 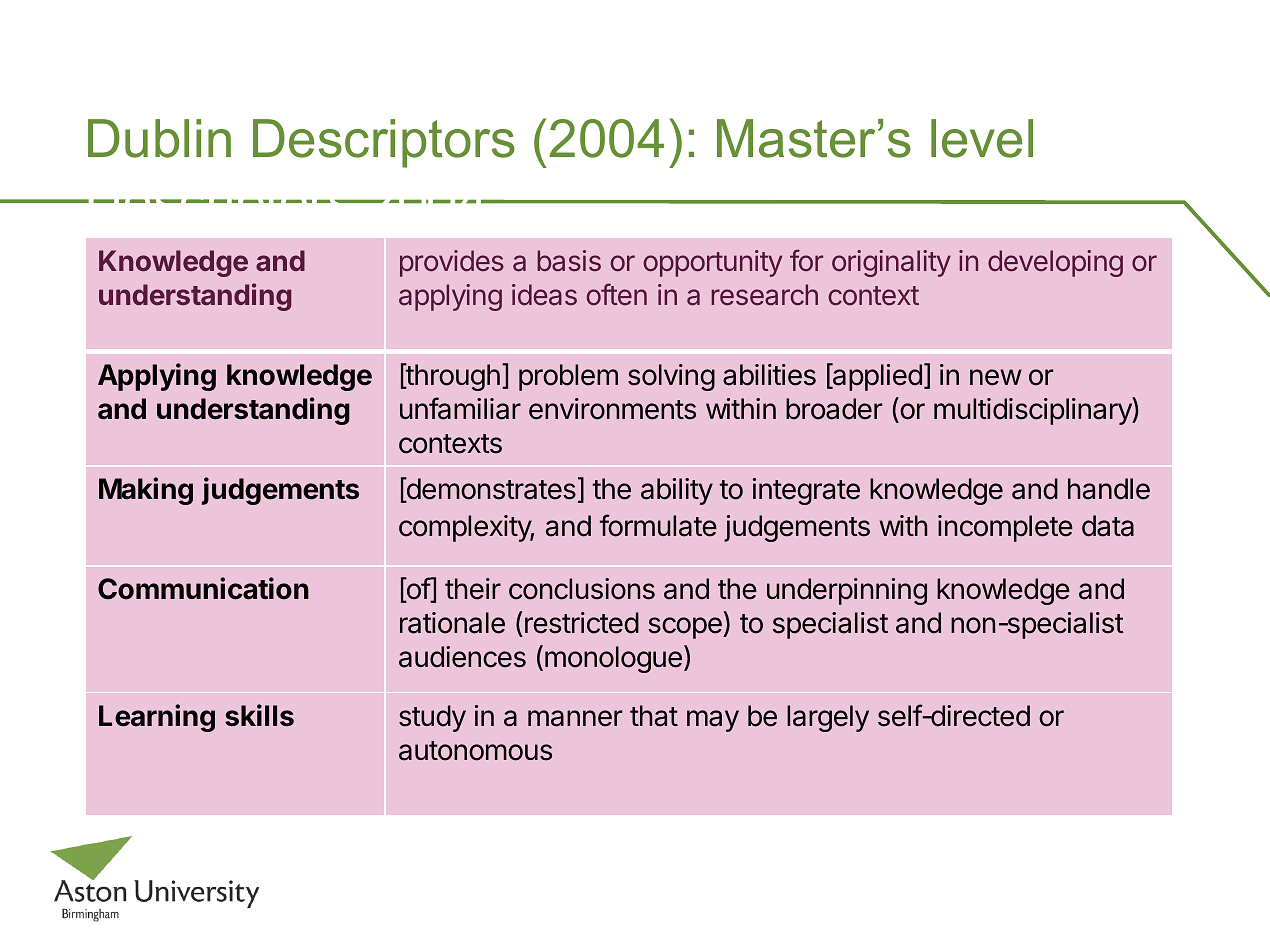 I want to click on Communication, so click(x=203, y=588).
